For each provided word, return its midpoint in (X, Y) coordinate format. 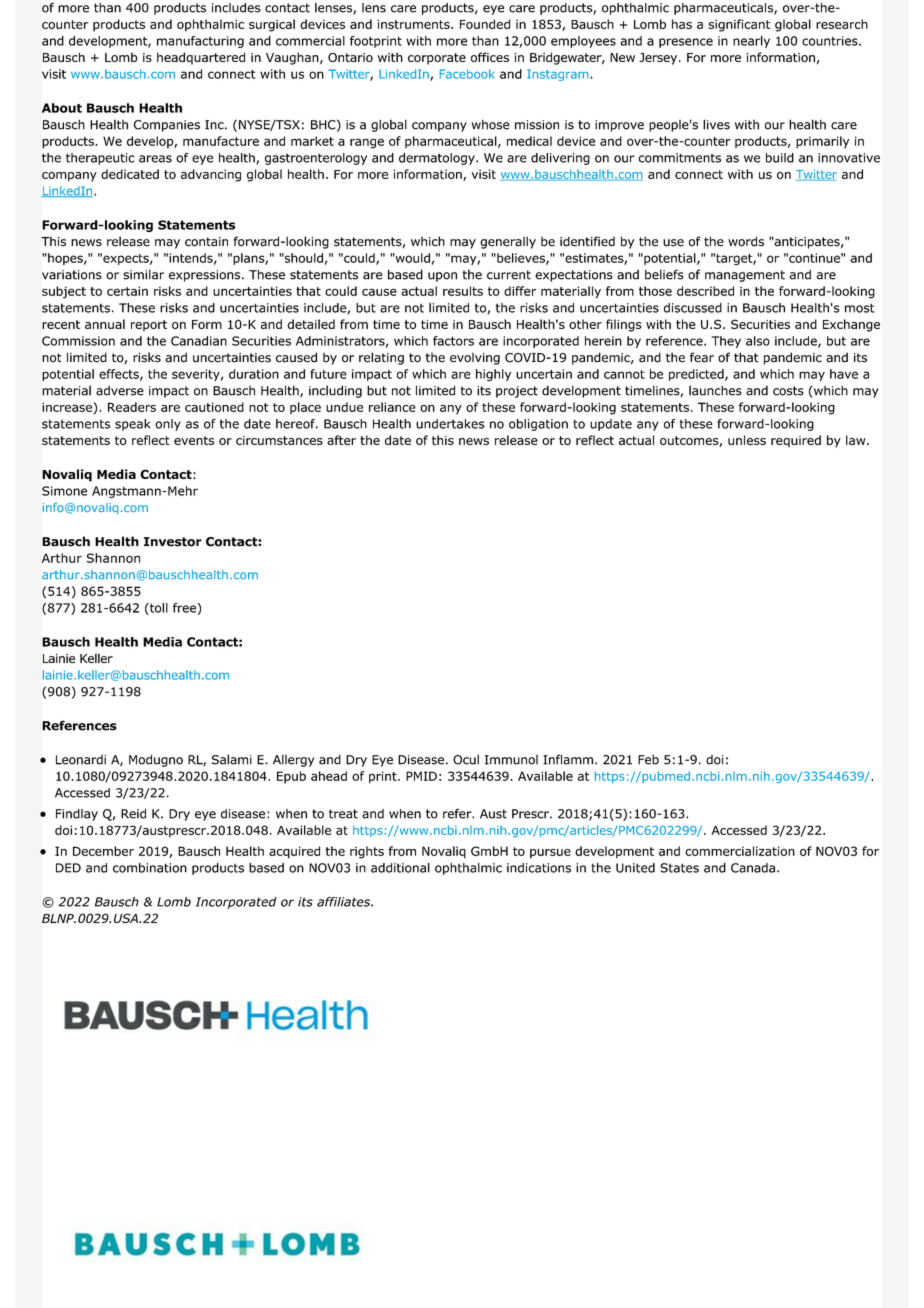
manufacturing (200, 42)
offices (490, 57)
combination (150, 868)
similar (143, 274)
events (194, 440)
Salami (232, 759)
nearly (751, 42)
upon (442, 277)
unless (747, 440)
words (746, 241)
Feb (648, 759)
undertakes (450, 424)
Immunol (511, 760)
